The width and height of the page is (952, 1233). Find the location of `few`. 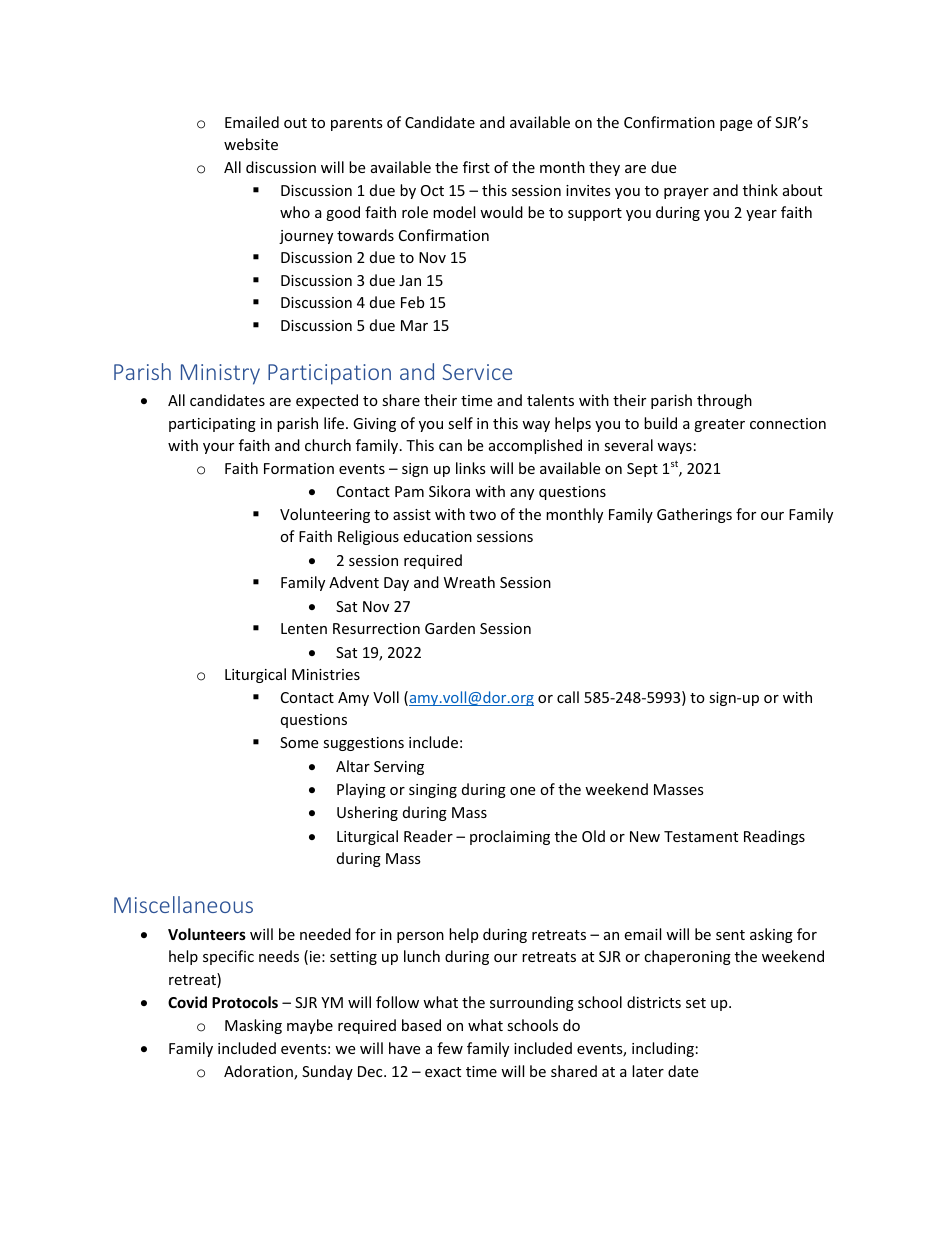

few is located at coordinates (450, 1048).
